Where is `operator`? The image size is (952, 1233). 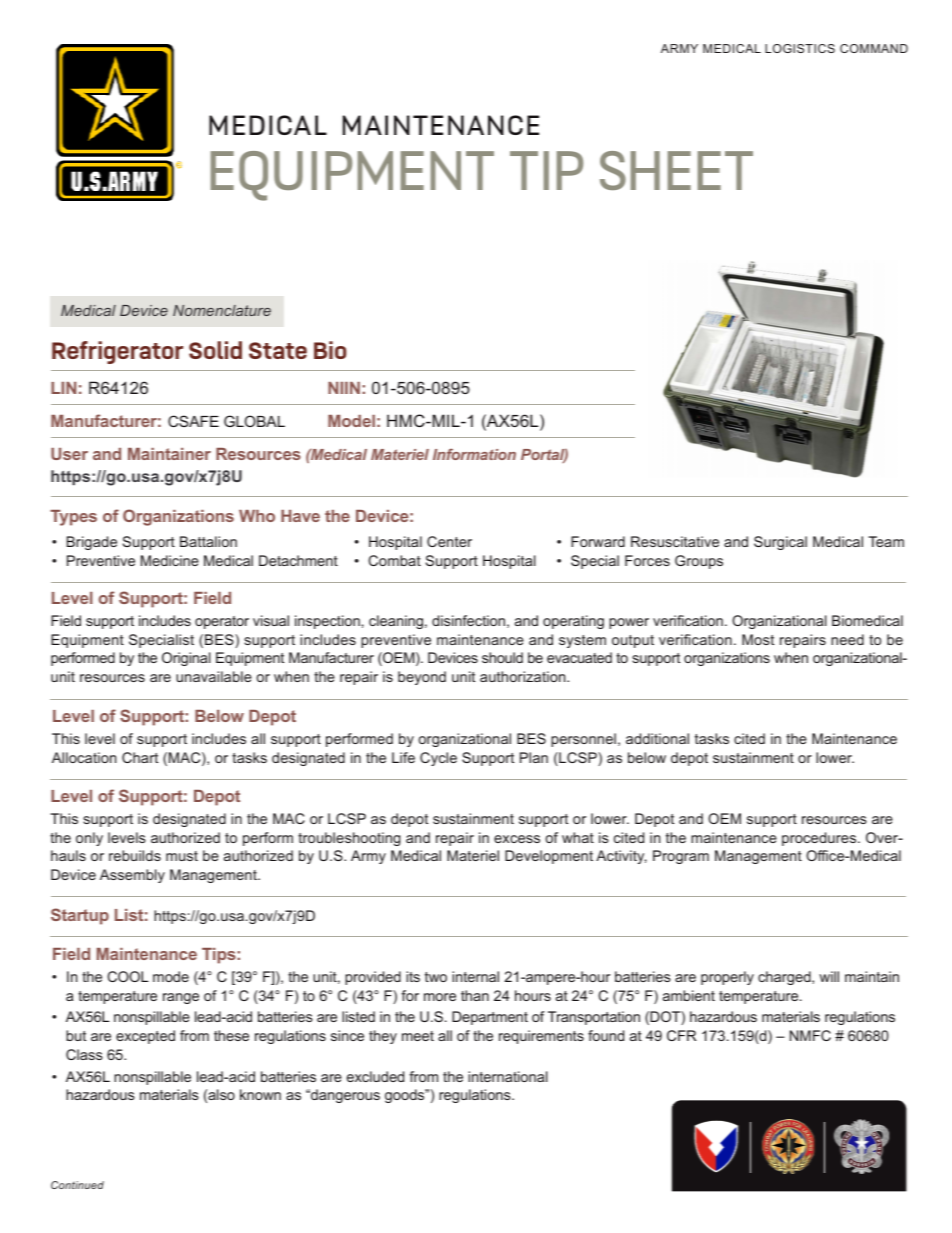 operator is located at coordinates (222, 622).
